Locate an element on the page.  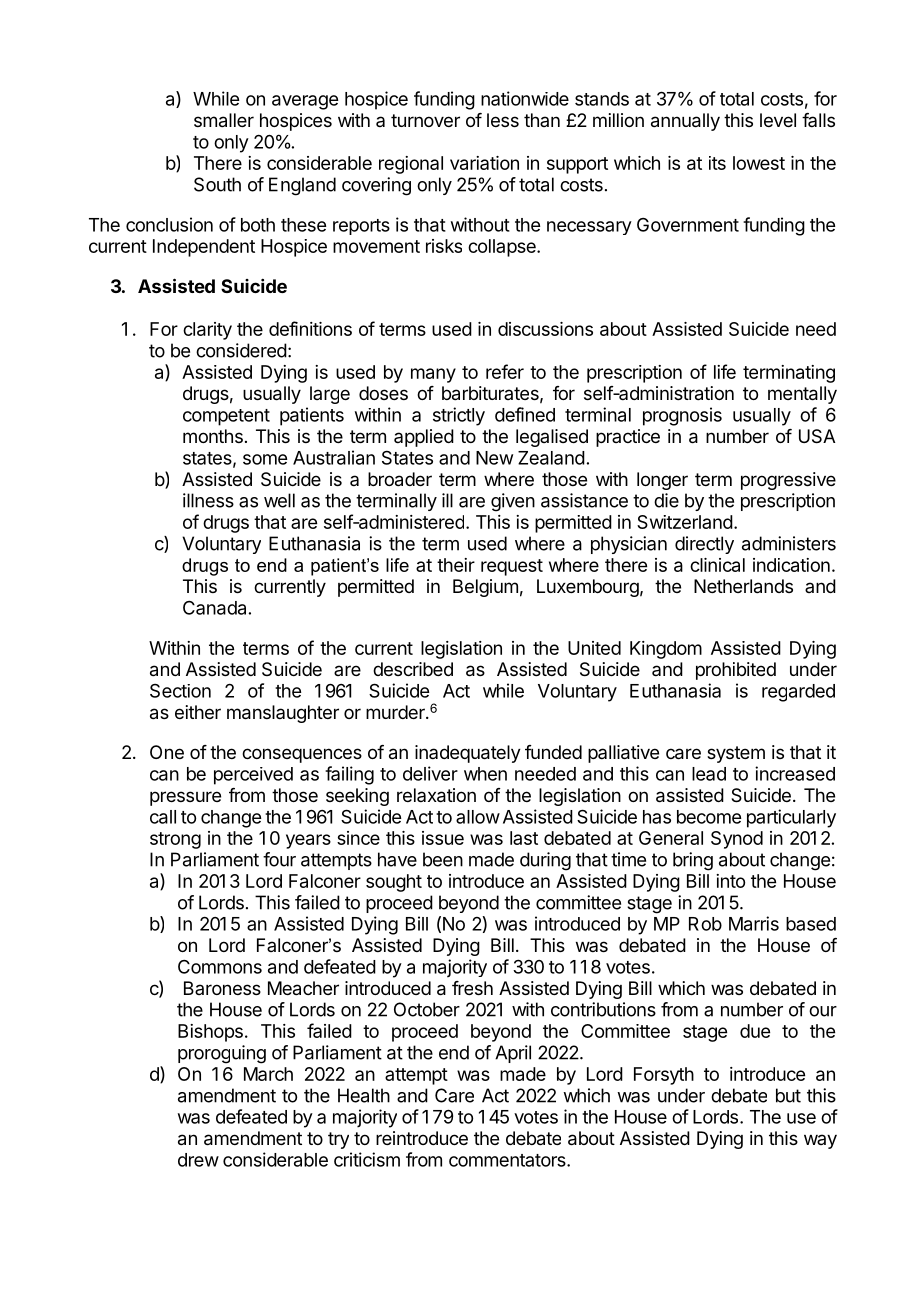
less is located at coordinates (503, 120).
